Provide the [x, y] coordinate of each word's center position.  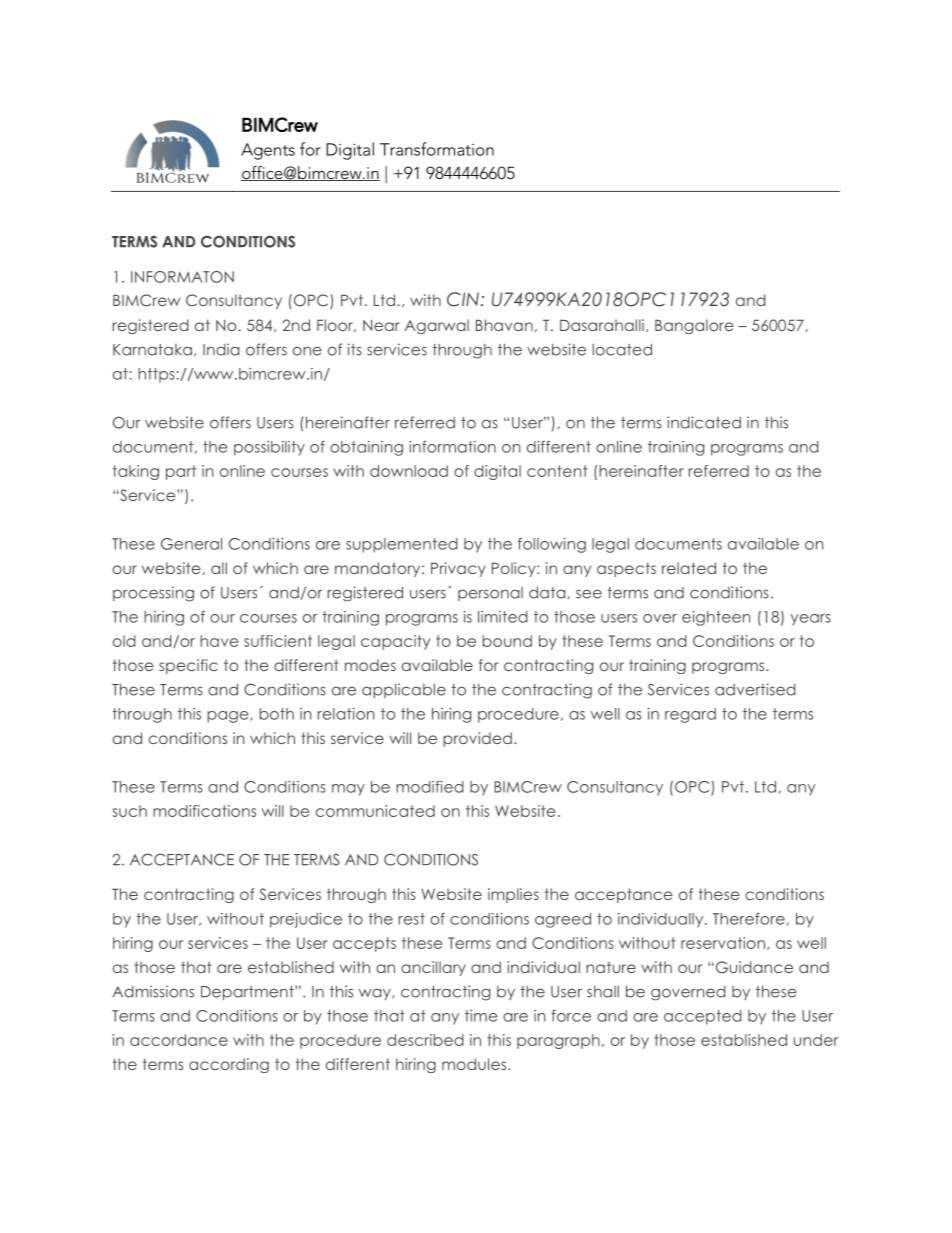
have [219, 641]
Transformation [437, 149]
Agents [268, 151]
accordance [179, 1040]
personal [490, 594]
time [481, 1016]
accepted [703, 1017]
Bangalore [694, 326]
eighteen [716, 618]
